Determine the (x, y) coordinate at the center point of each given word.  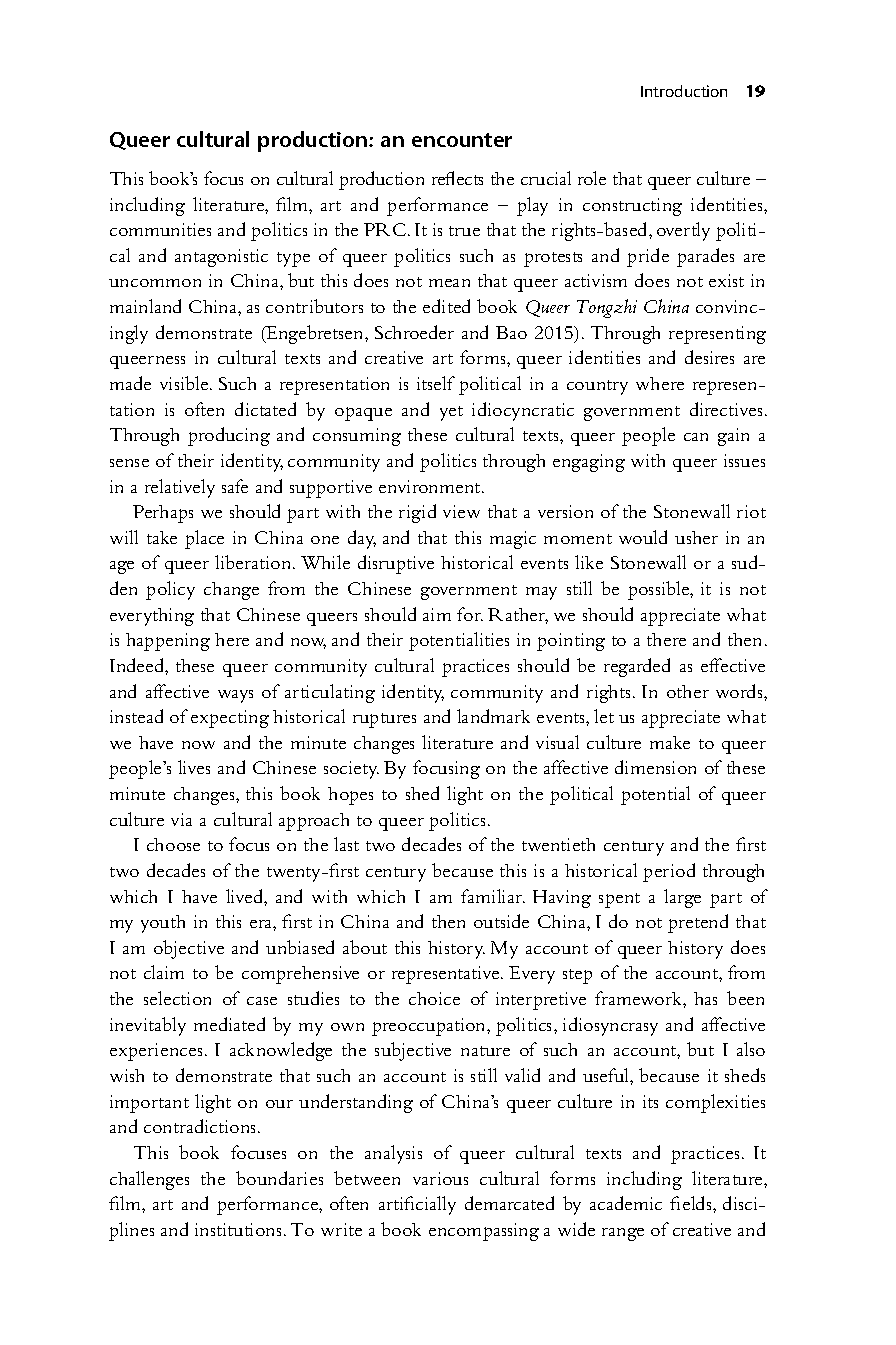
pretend (698, 923)
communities (160, 229)
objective (189, 949)
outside (501, 921)
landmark (493, 716)
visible (185, 383)
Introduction (684, 91)
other (688, 691)
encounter (462, 140)
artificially (417, 1205)
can (696, 437)
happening (168, 642)
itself (436, 383)
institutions (238, 1229)
